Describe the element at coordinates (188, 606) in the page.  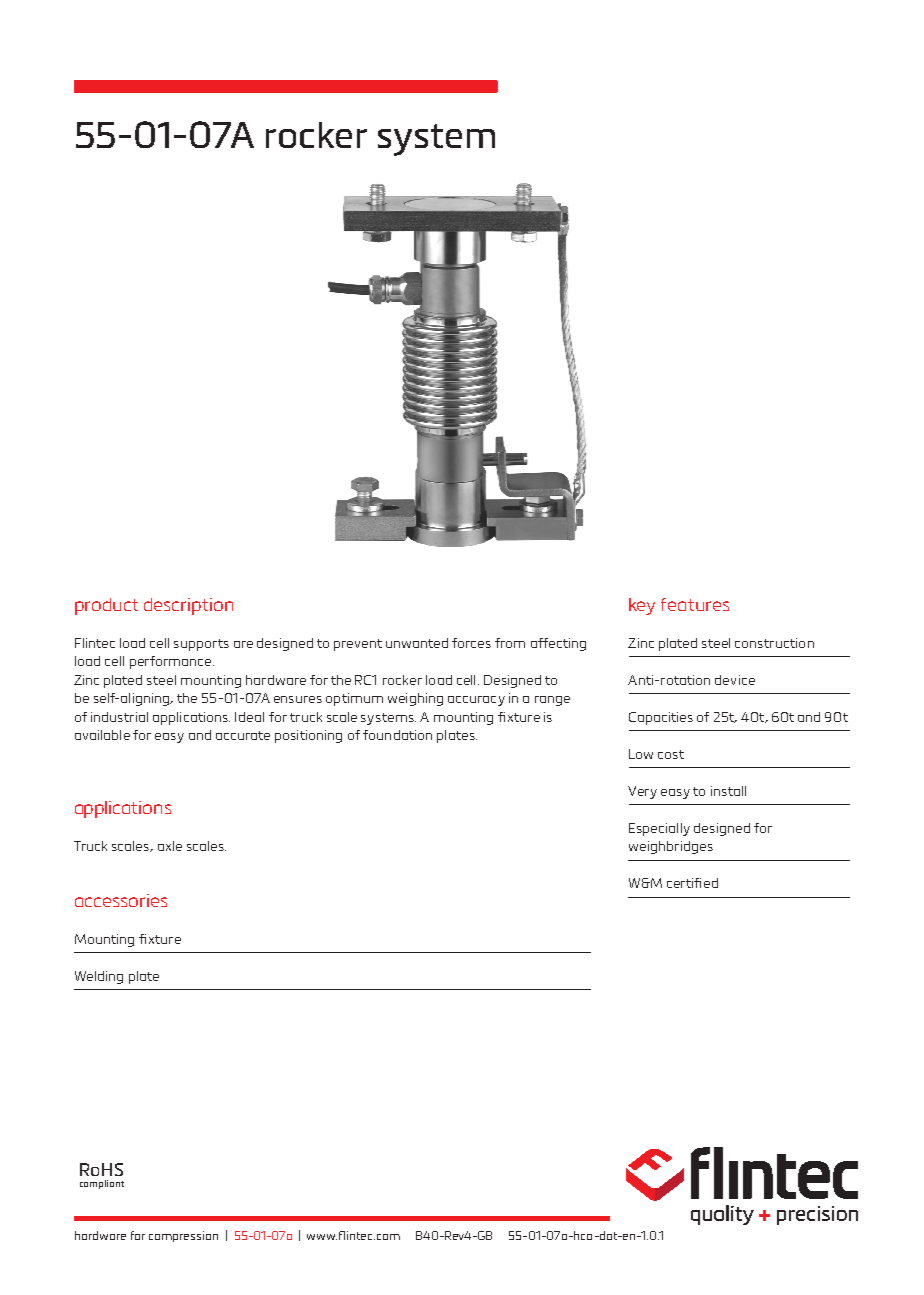
I see `description` at that location.
